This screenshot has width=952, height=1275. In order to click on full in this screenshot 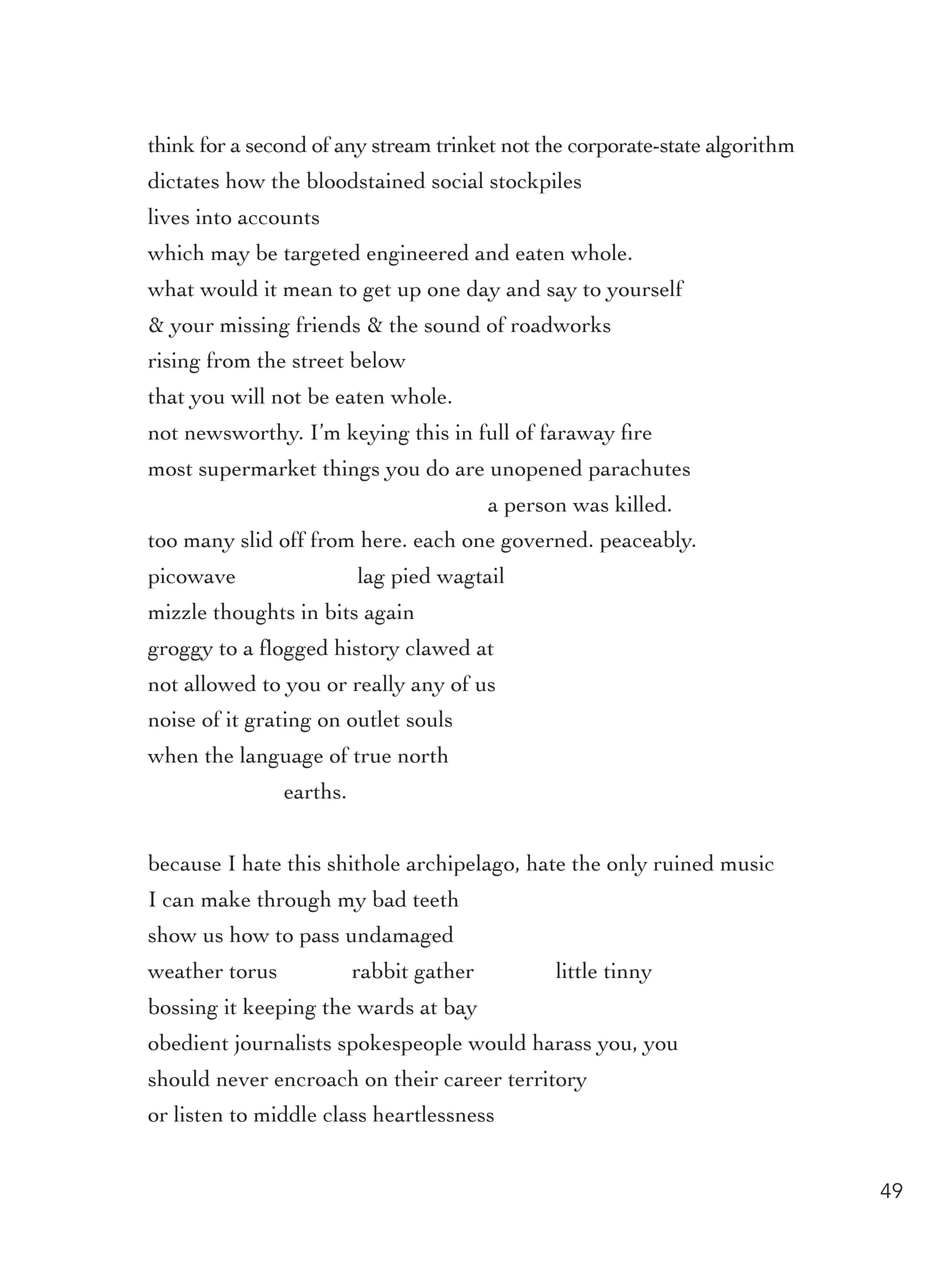, I will do `click(494, 431)`.
